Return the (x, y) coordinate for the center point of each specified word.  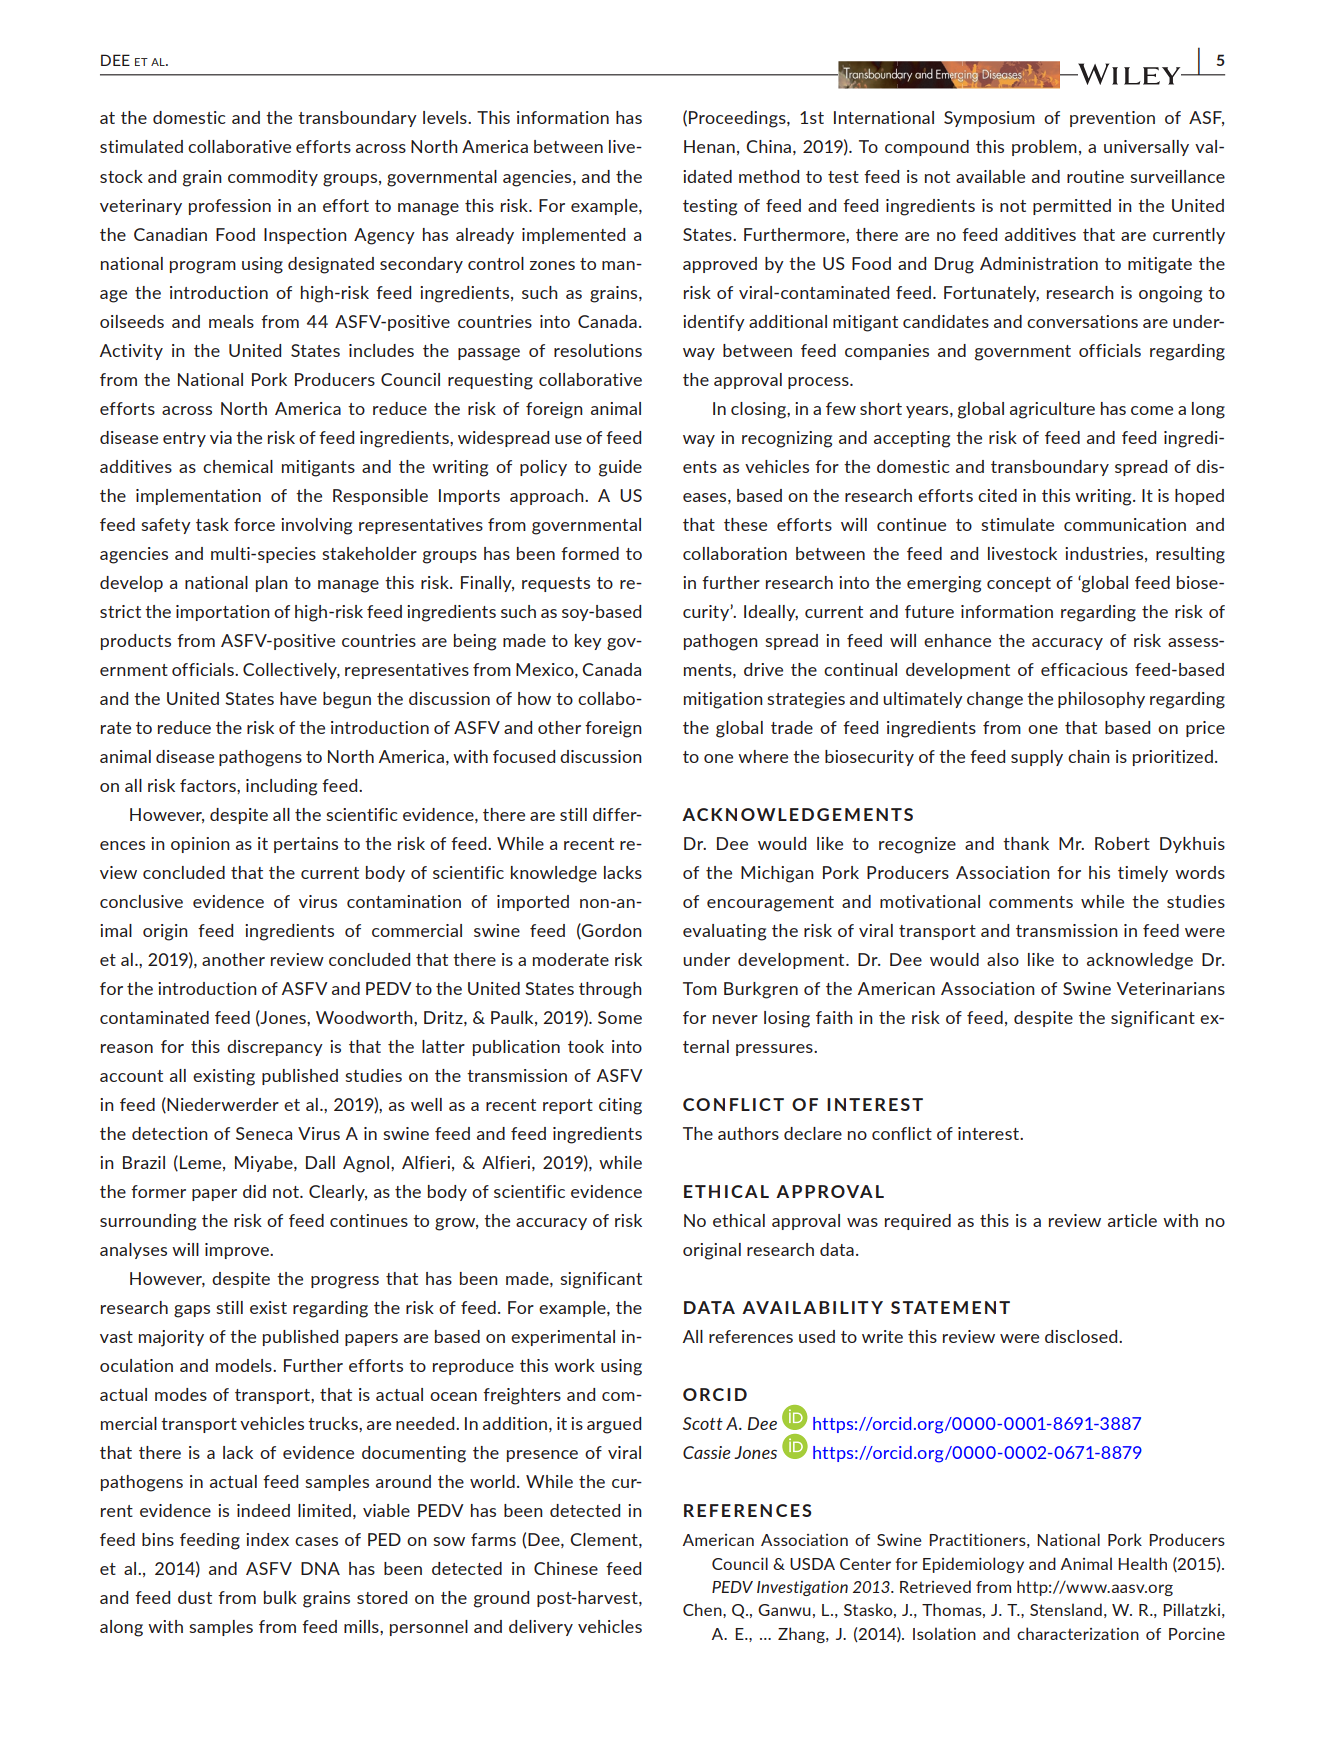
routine (1095, 176)
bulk (280, 1597)
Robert (1122, 843)
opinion (200, 845)
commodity (273, 178)
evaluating (724, 932)
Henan (709, 146)
